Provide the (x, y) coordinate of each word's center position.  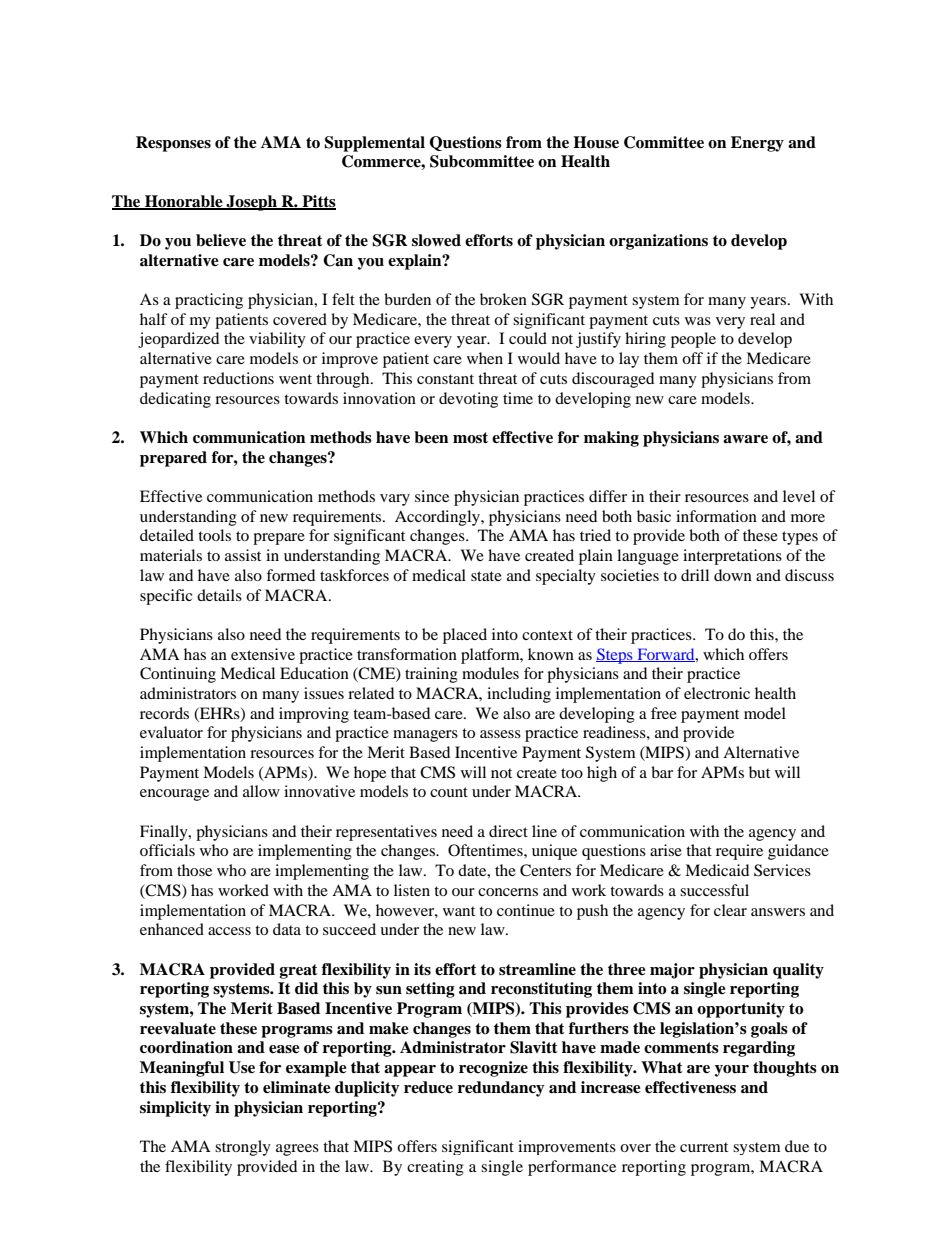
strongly (243, 1148)
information (716, 516)
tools (214, 535)
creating (435, 1168)
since (432, 496)
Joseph (252, 203)
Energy (757, 144)
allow (261, 791)
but (759, 772)
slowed (436, 240)
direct (508, 831)
